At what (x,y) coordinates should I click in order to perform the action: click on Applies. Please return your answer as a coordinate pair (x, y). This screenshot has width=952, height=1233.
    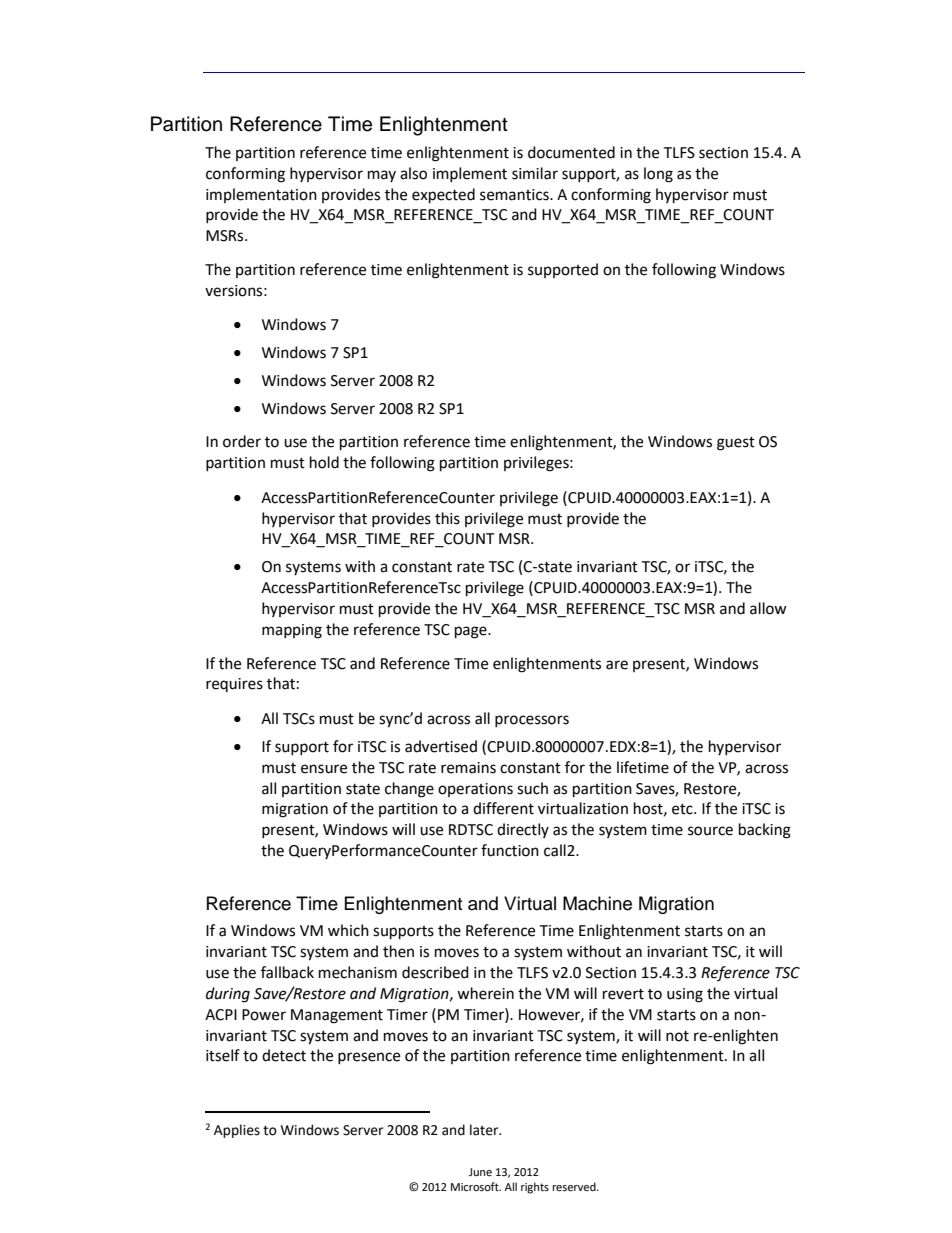
    Looking at the image, I should click on (237, 1131).
